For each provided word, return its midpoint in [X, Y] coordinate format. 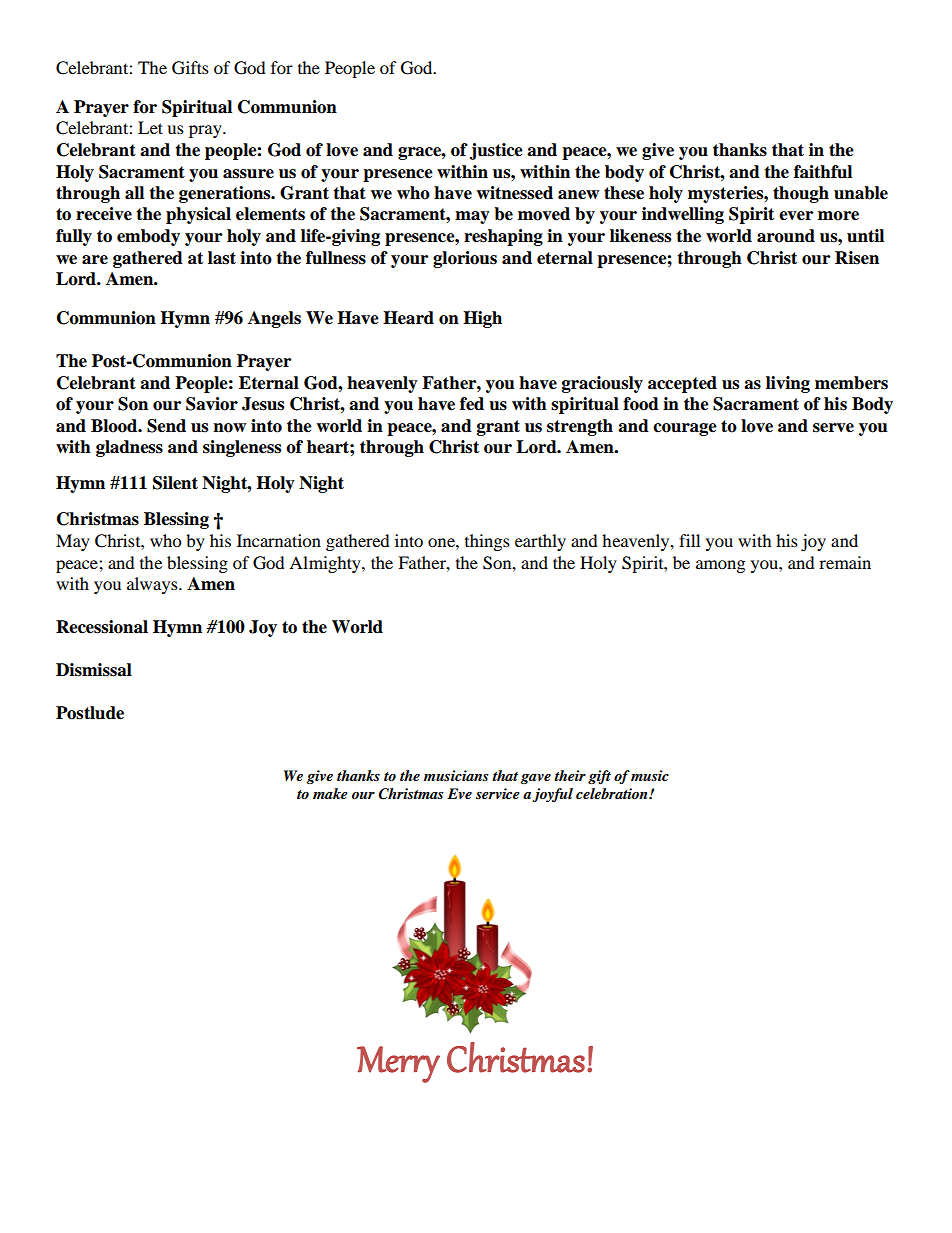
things [487, 542]
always [153, 585]
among [720, 566]
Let [150, 127]
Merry [398, 1064]
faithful [823, 172]
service [498, 793]
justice [496, 151]
